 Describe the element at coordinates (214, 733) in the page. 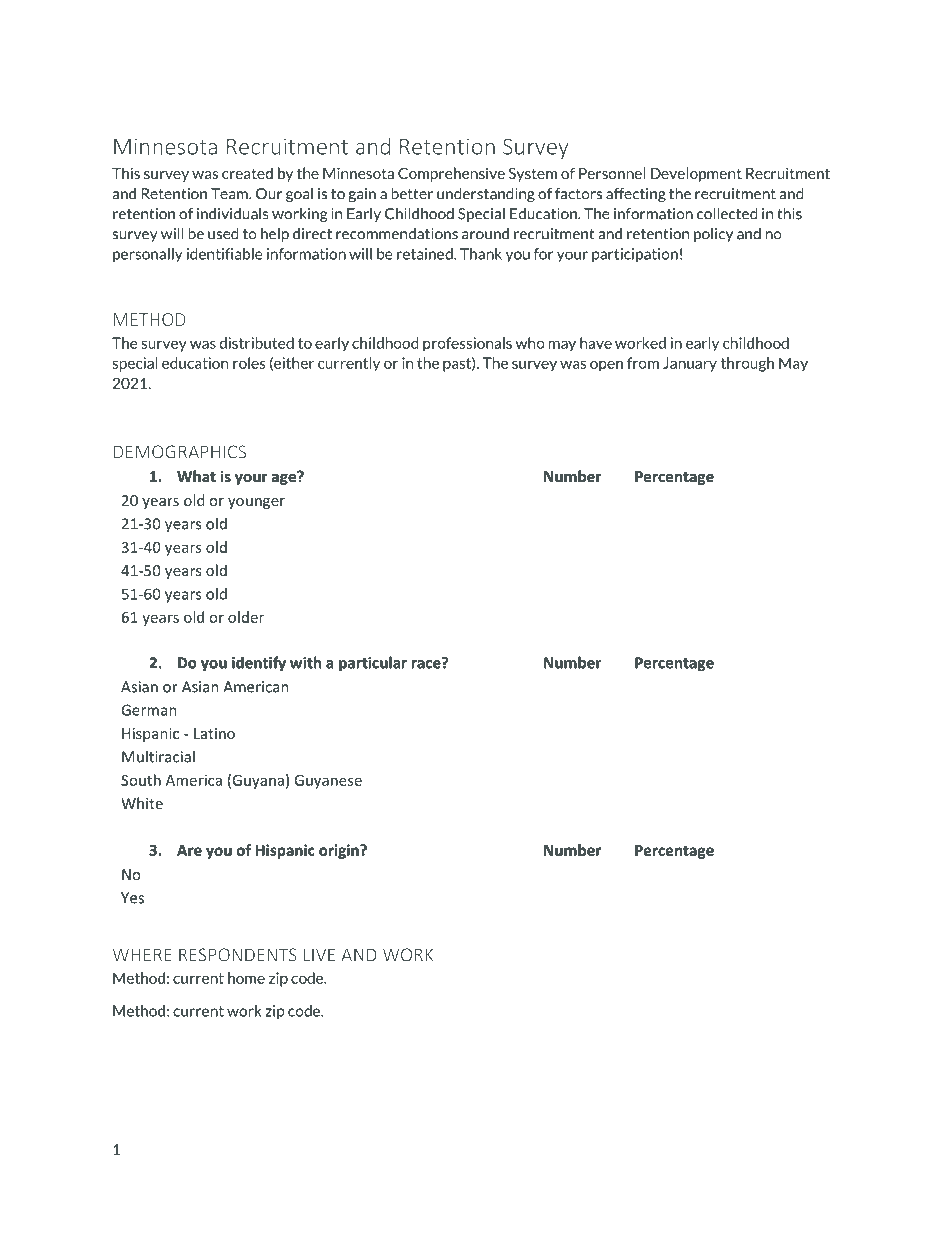

I see `Latino` at that location.
